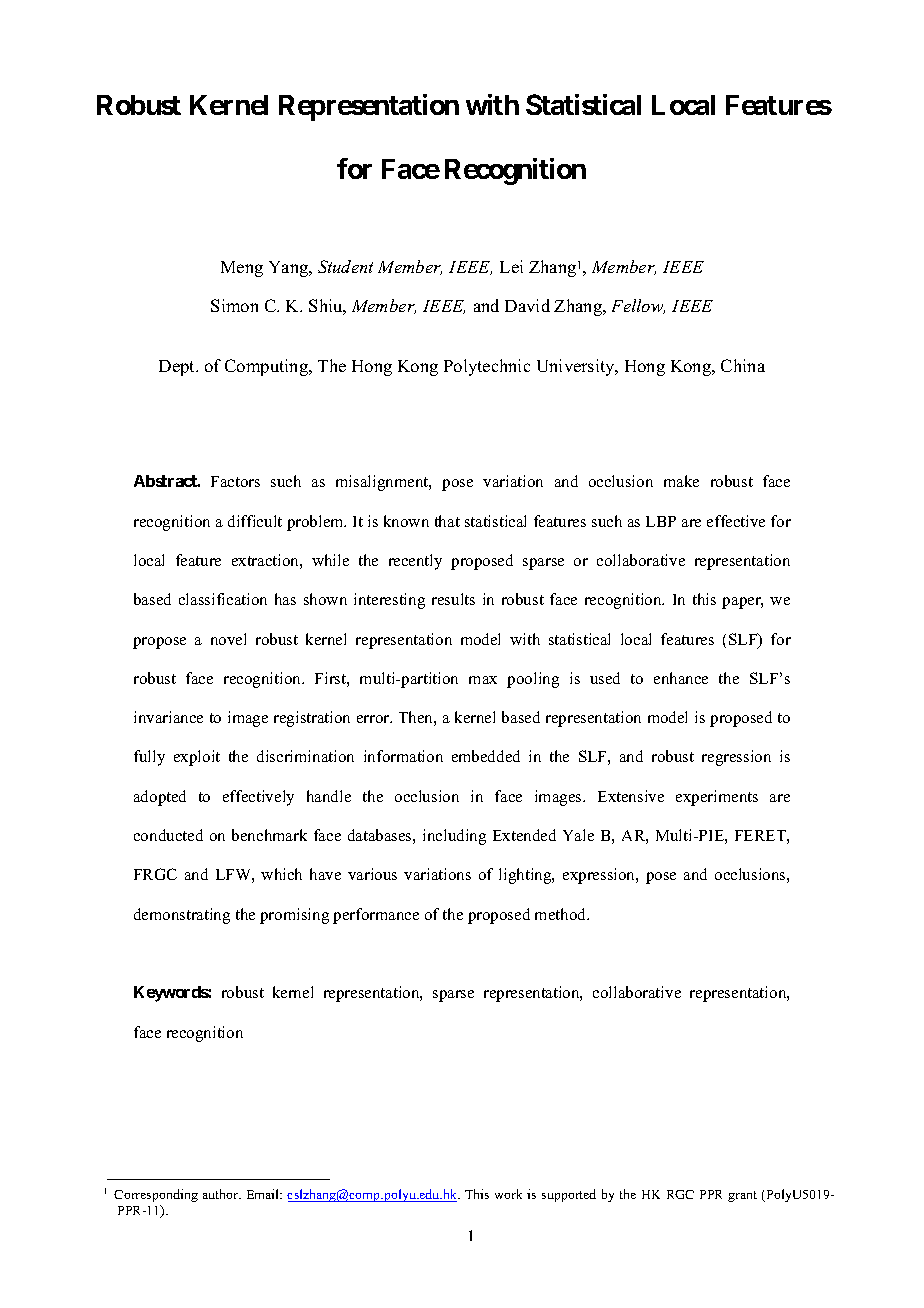  I want to click on Fellow, so click(638, 306).
